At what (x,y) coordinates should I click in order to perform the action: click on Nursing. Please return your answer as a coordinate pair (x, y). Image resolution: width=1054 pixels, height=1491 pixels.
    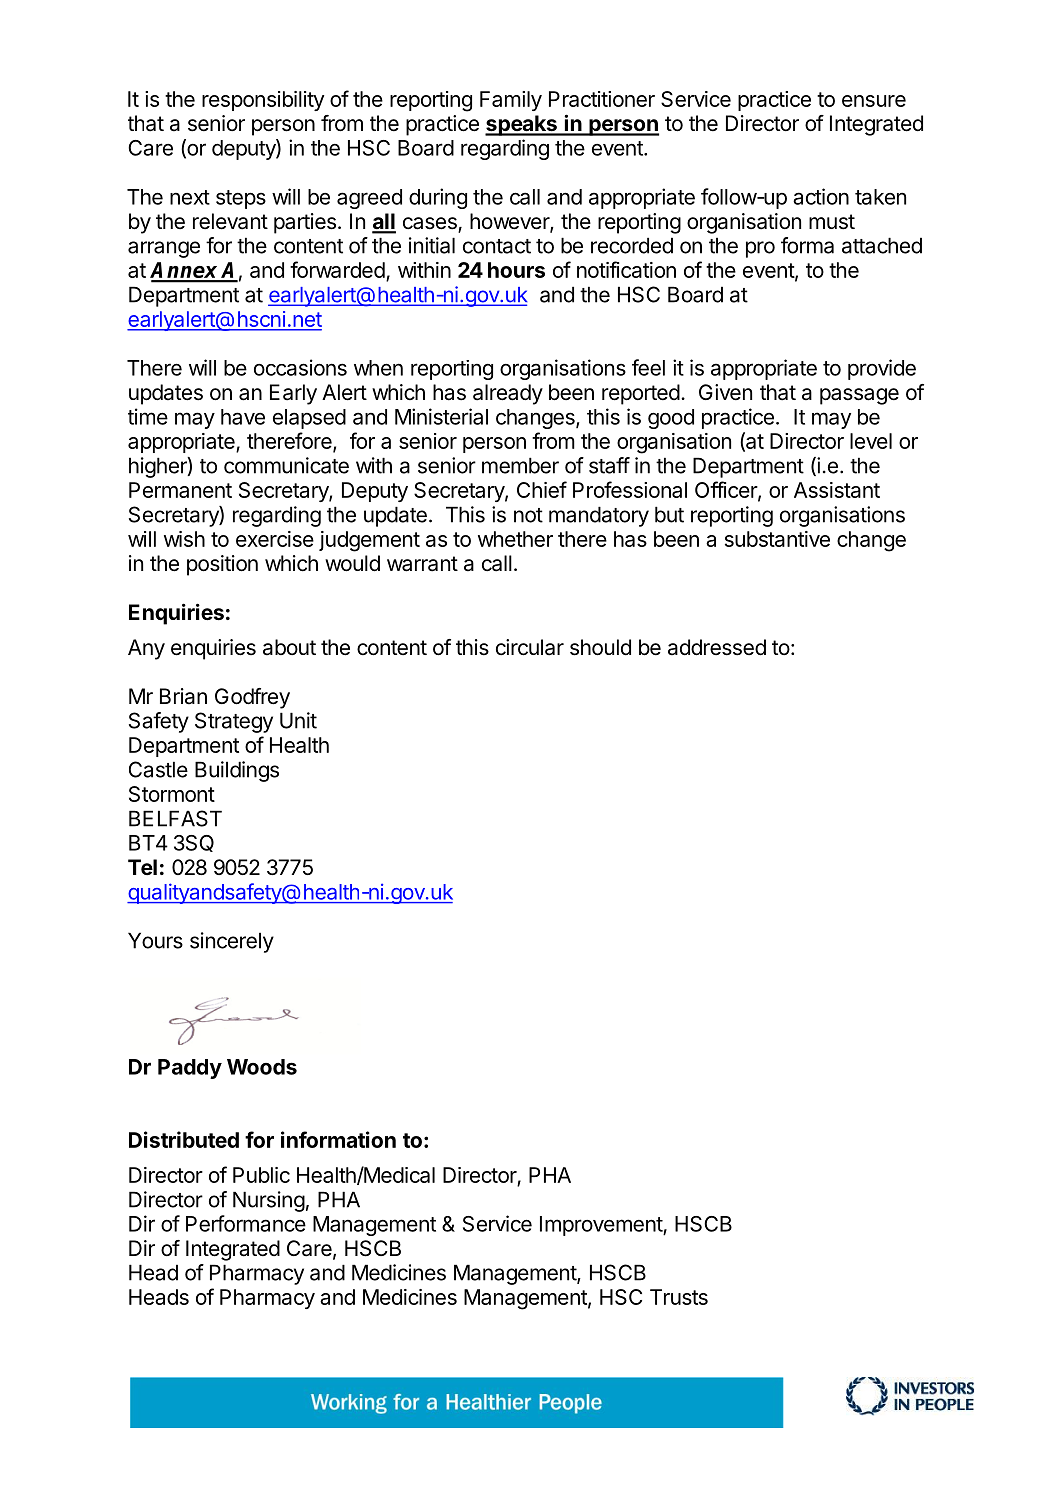
    Looking at the image, I should click on (269, 1201).
